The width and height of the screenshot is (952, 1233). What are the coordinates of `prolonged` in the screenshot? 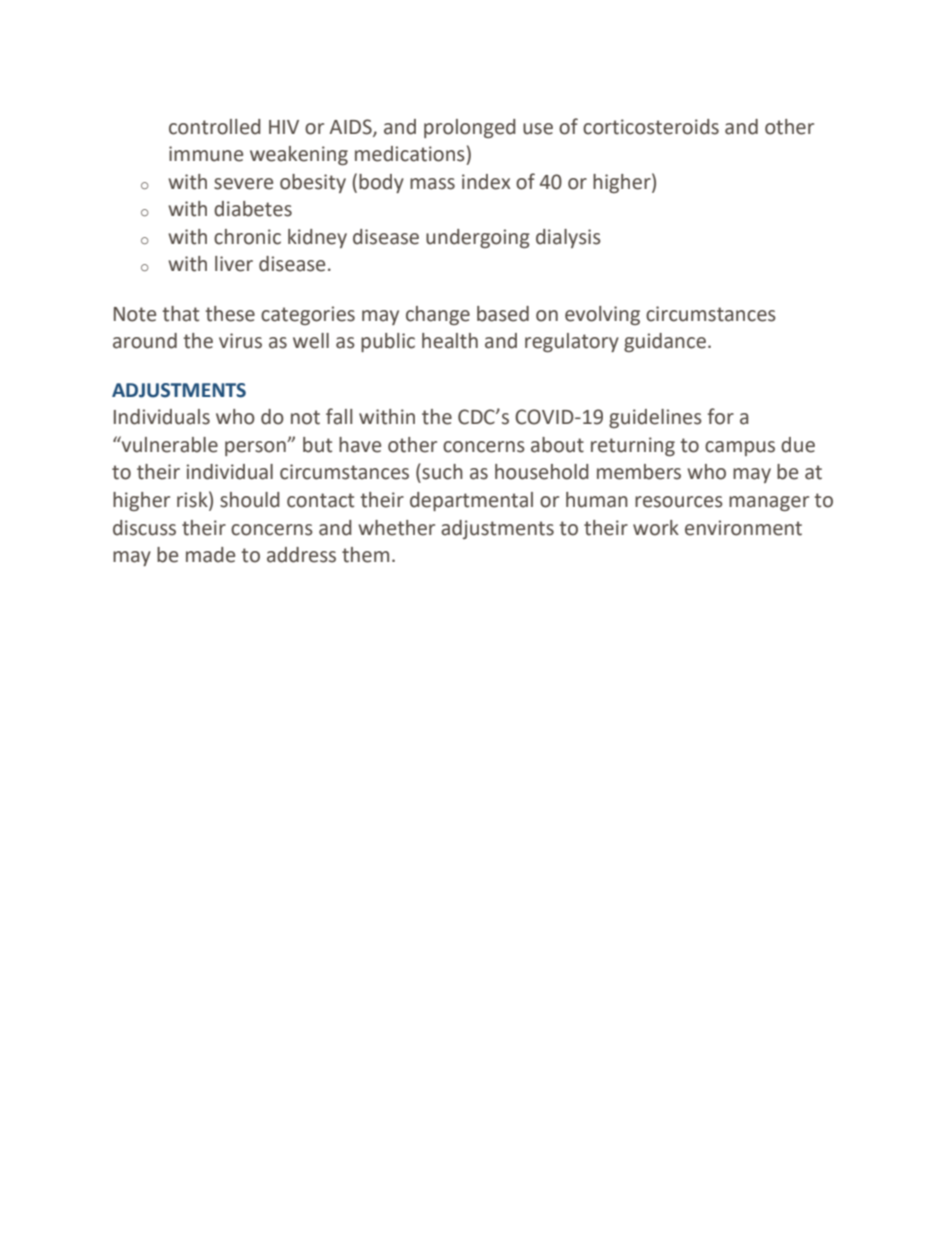 It's located at (470, 128).
